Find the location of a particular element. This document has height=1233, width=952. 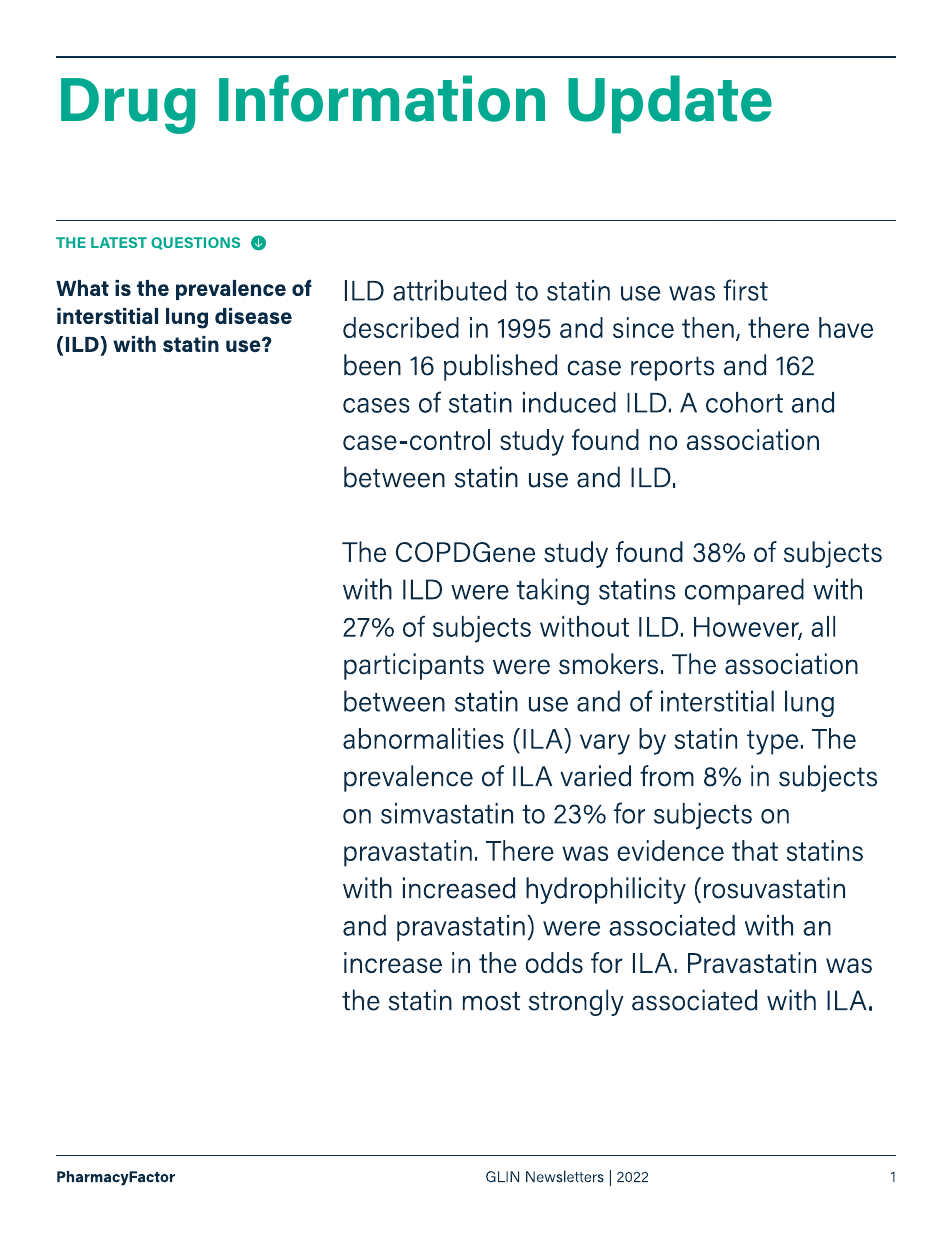

cohort is located at coordinates (744, 402).
